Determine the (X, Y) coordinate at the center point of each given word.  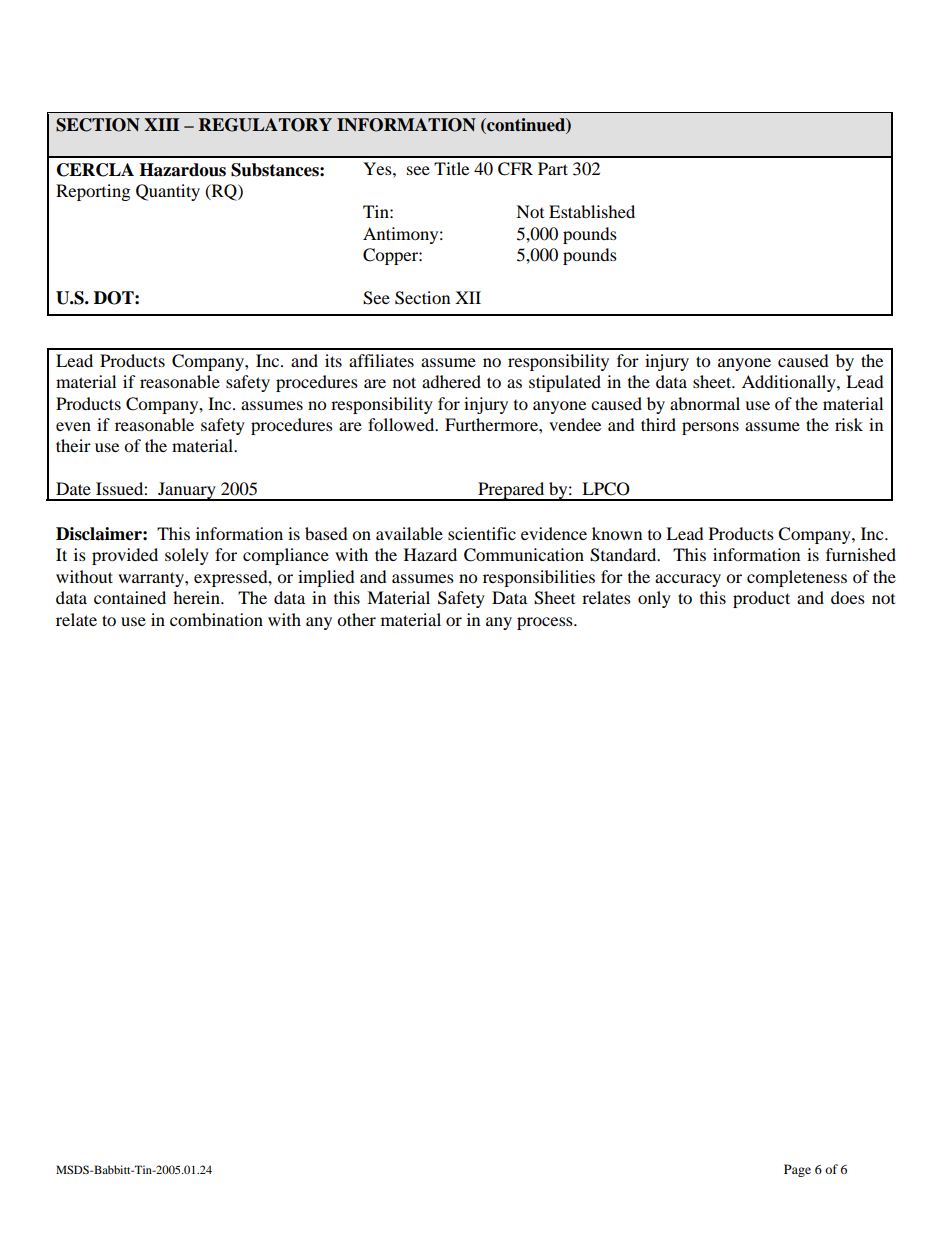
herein (197, 597)
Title (451, 168)
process (546, 623)
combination (216, 619)
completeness (797, 578)
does (848, 597)
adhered (451, 381)
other (356, 619)
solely (187, 556)
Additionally (790, 383)
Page (797, 1170)
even (73, 426)
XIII (161, 124)
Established (592, 211)
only (654, 599)
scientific (482, 533)
